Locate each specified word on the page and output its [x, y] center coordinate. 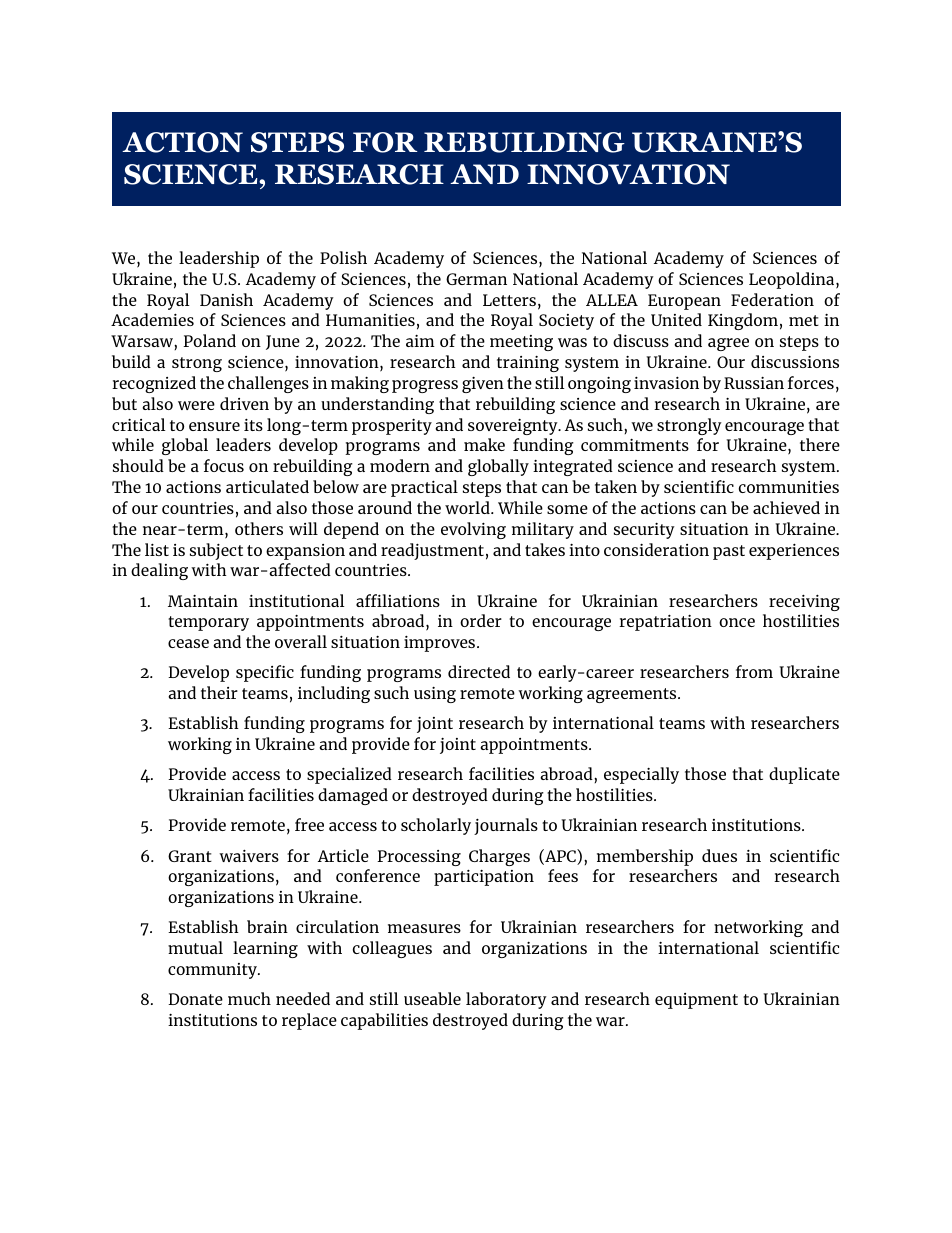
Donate [195, 999]
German [476, 279]
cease [188, 643]
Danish [226, 299]
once [737, 622]
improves [441, 643]
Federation [772, 299]
